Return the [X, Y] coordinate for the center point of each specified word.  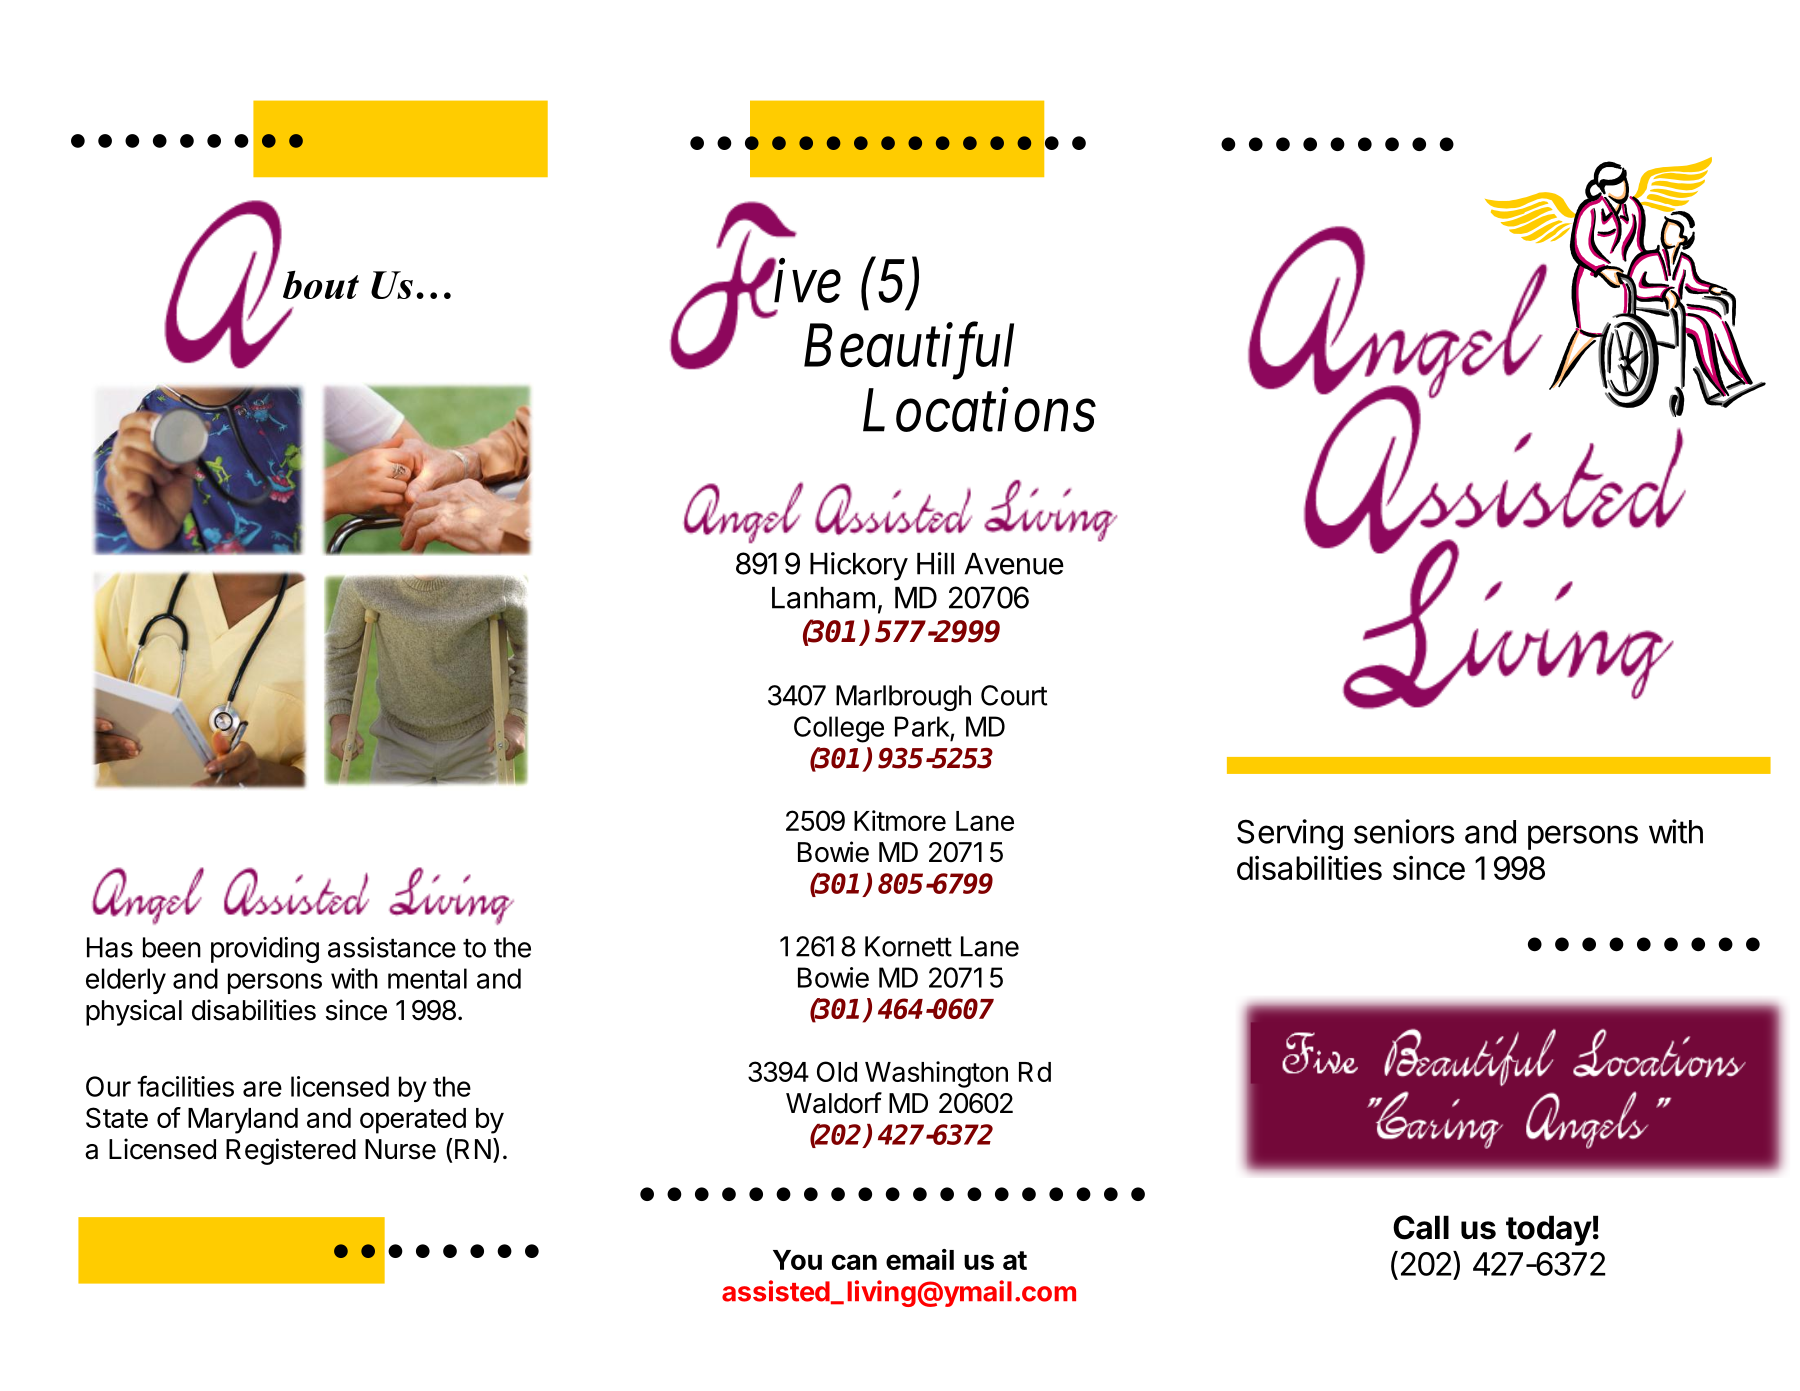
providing [265, 950]
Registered [291, 1151]
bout [321, 284]
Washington [936, 1074]
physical [134, 1012]
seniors [1404, 831]
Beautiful [909, 352]
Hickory [859, 566]
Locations [979, 411]
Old [837, 1071]
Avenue [1014, 564]
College [839, 729]
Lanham [823, 598]
